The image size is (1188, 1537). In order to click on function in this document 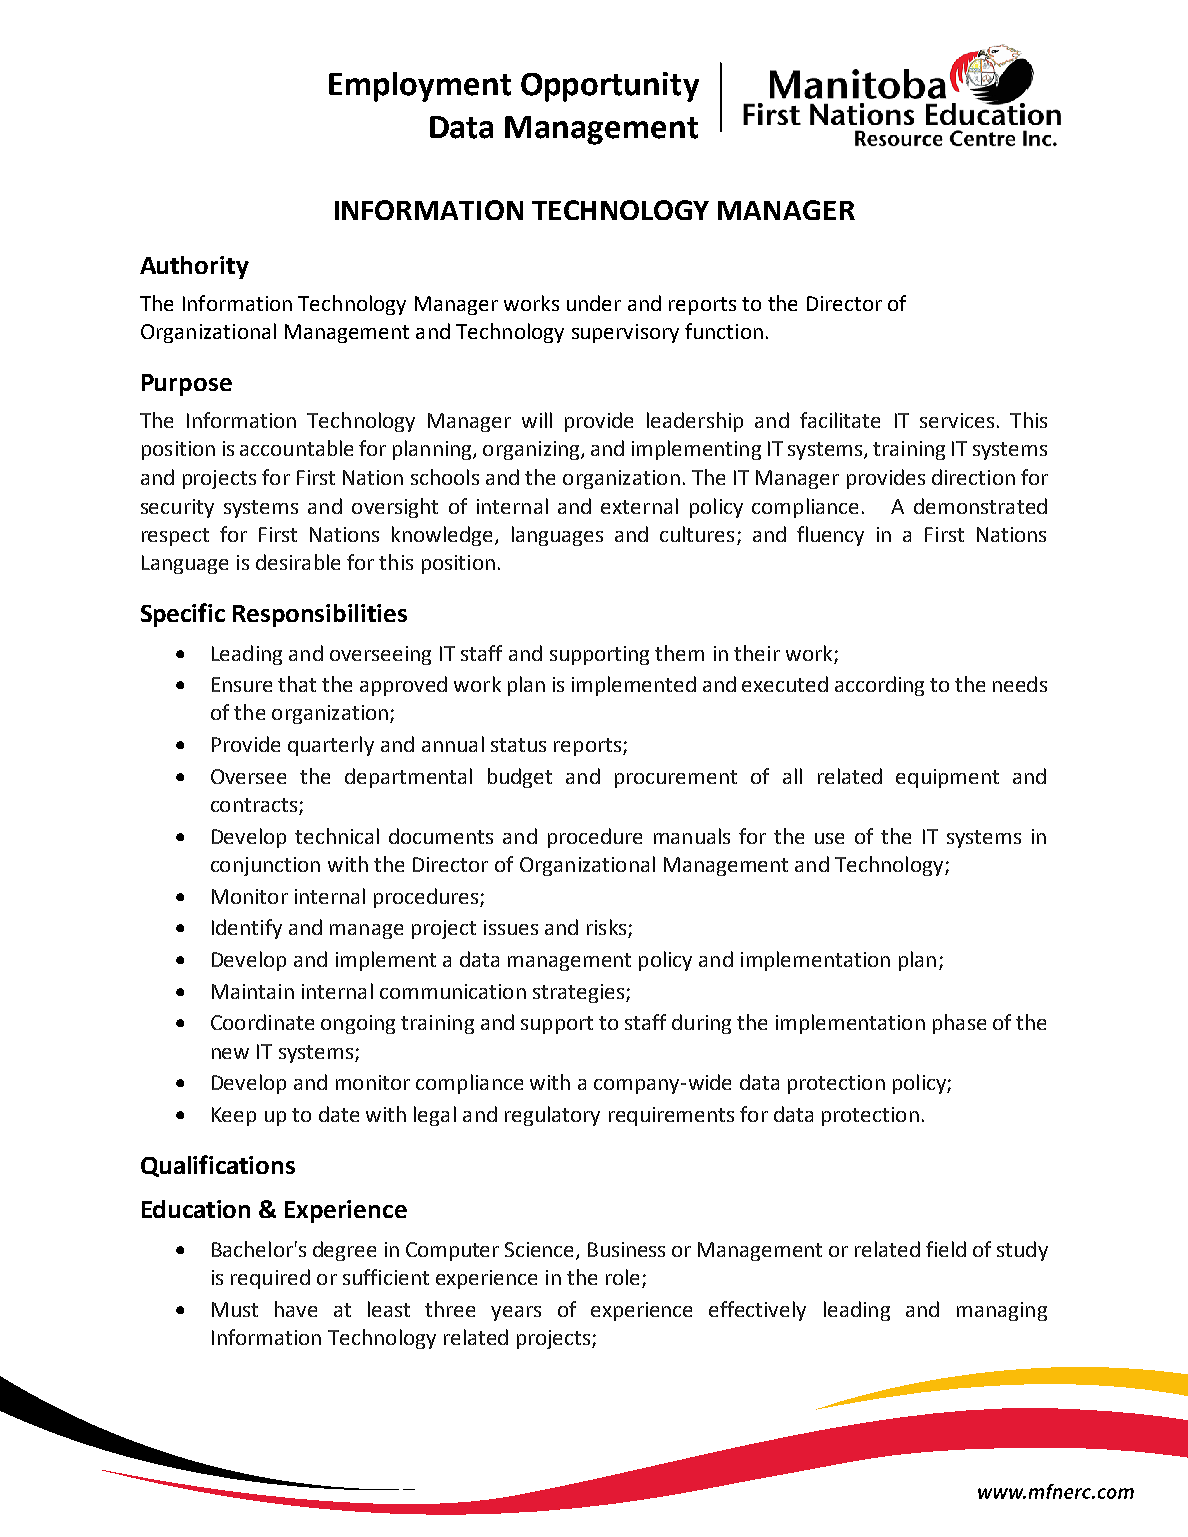, I will do `click(724, 331)`.
